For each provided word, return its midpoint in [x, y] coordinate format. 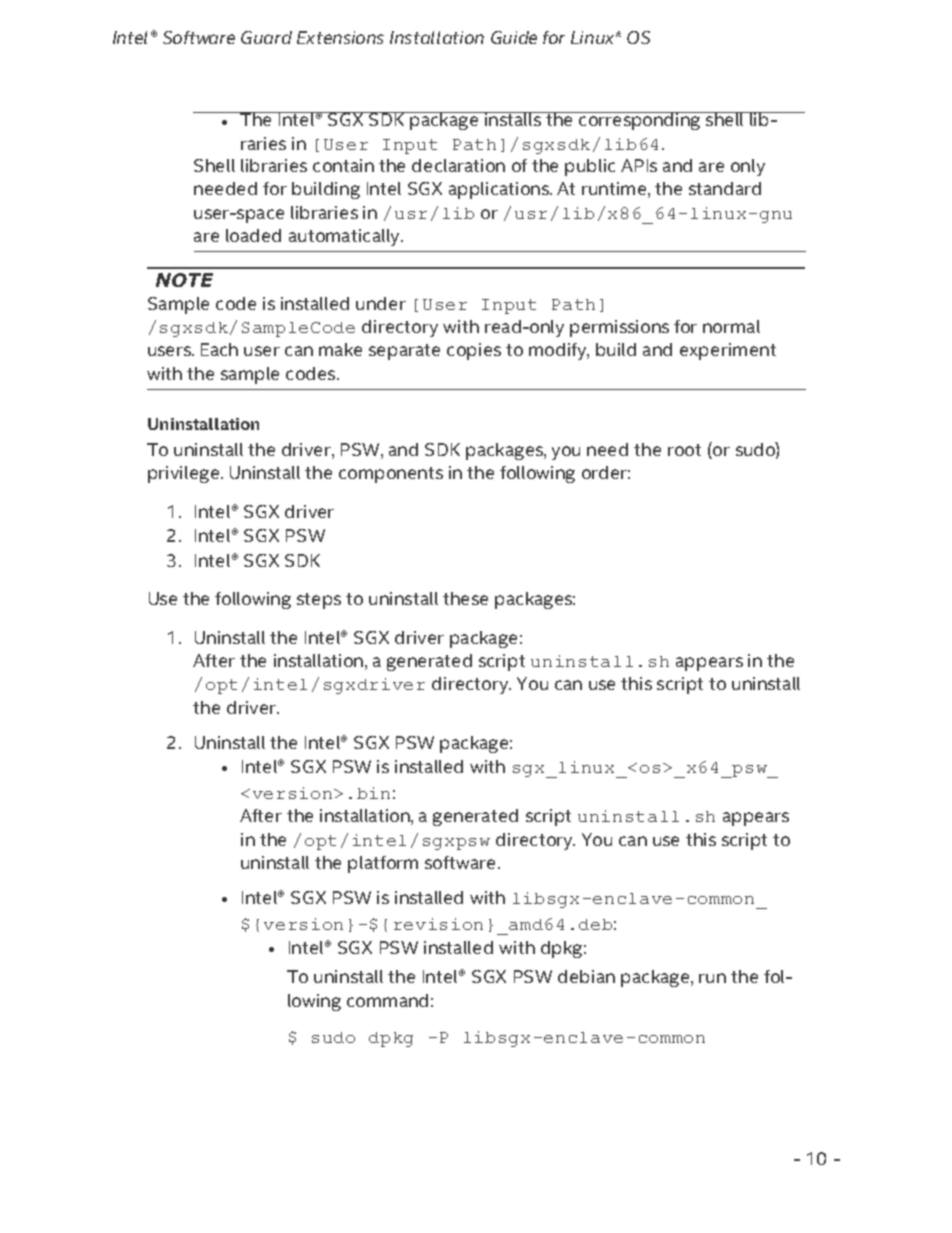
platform [383, 864]
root [684, 450]
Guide [514, 37]
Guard [266, 37]
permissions [619, 328]
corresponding [640, 121]
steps [319, 601]
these [465, 598]
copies [474, 351]
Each [219, 349]
